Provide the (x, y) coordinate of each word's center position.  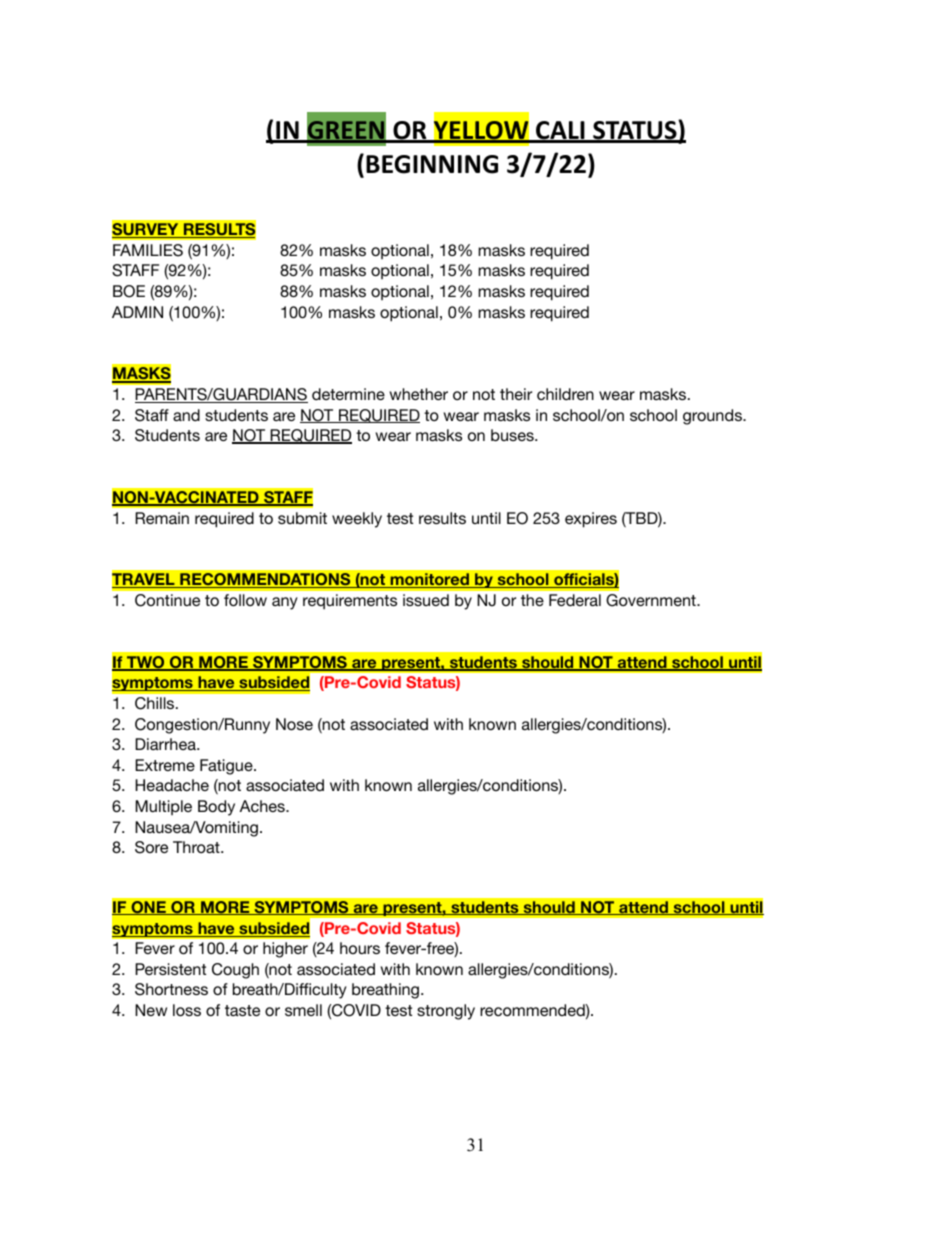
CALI (560, 131)
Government (652, 600)
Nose (294, 724)
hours (360, 948)
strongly (446, 1012)
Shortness (171, 989)
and (186, 415)
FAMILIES (148, 250)
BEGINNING (432, 164)
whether (419, 394)
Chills (156, 703)
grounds (713, 417)
